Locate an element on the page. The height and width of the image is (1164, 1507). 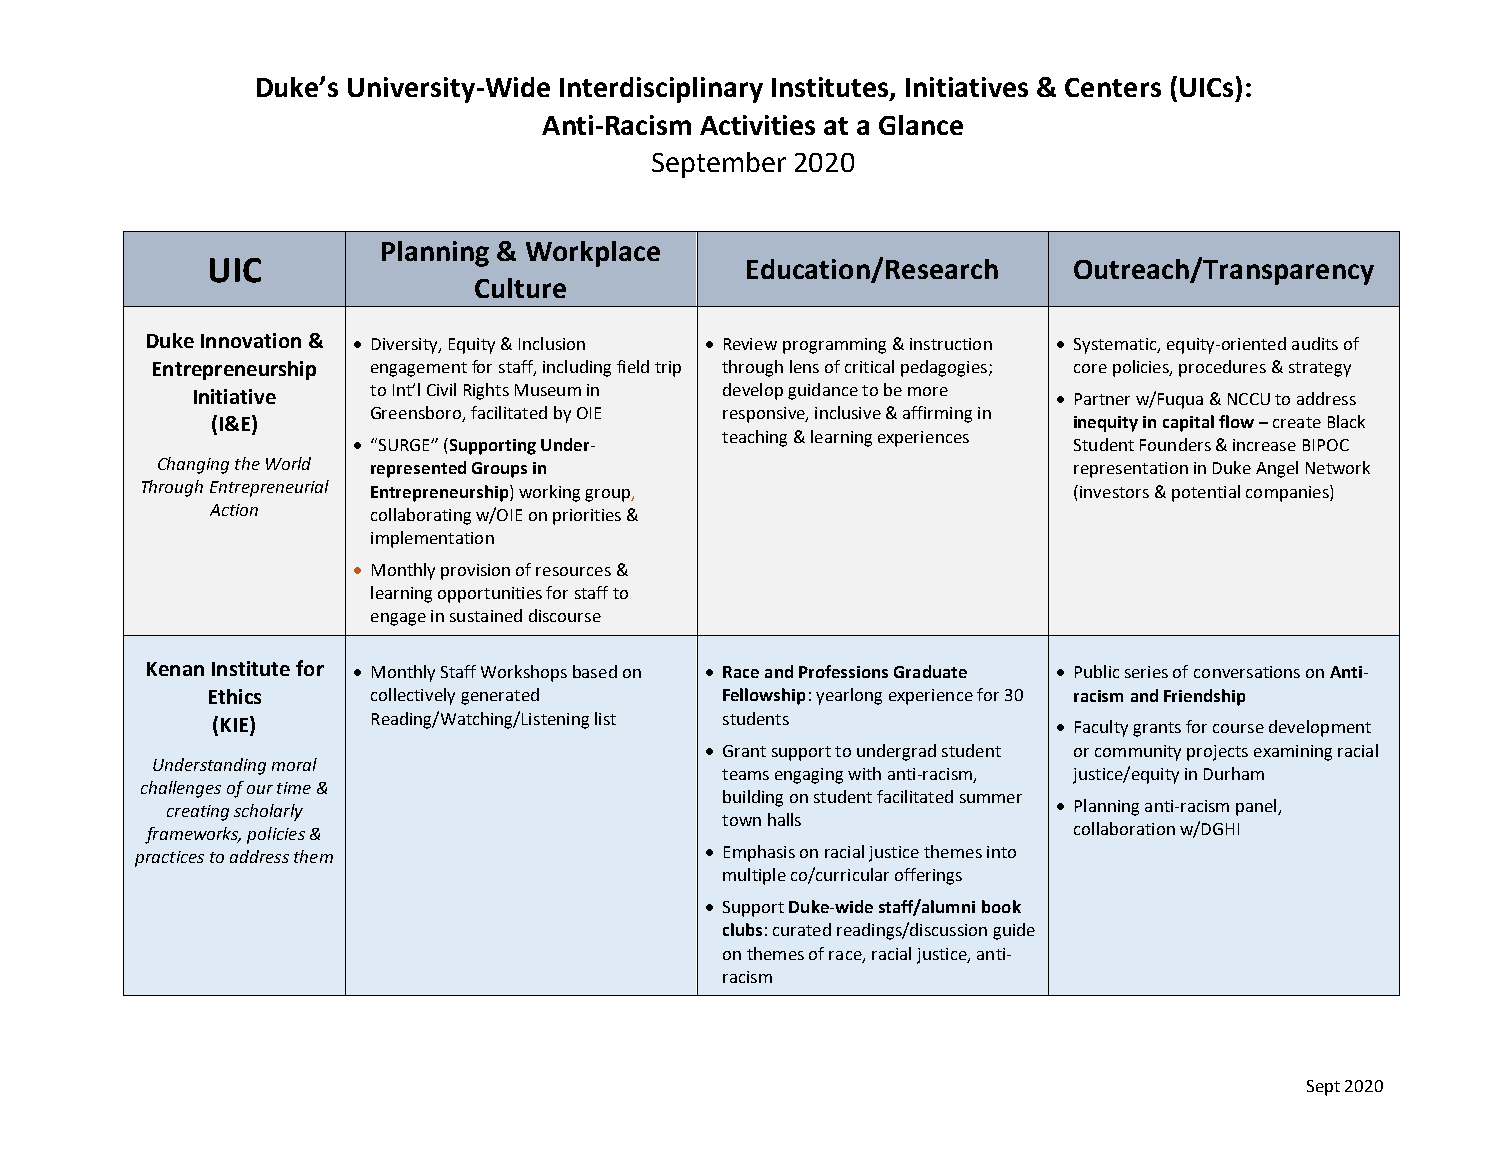
priorities is located at coordinates (587, 517).
